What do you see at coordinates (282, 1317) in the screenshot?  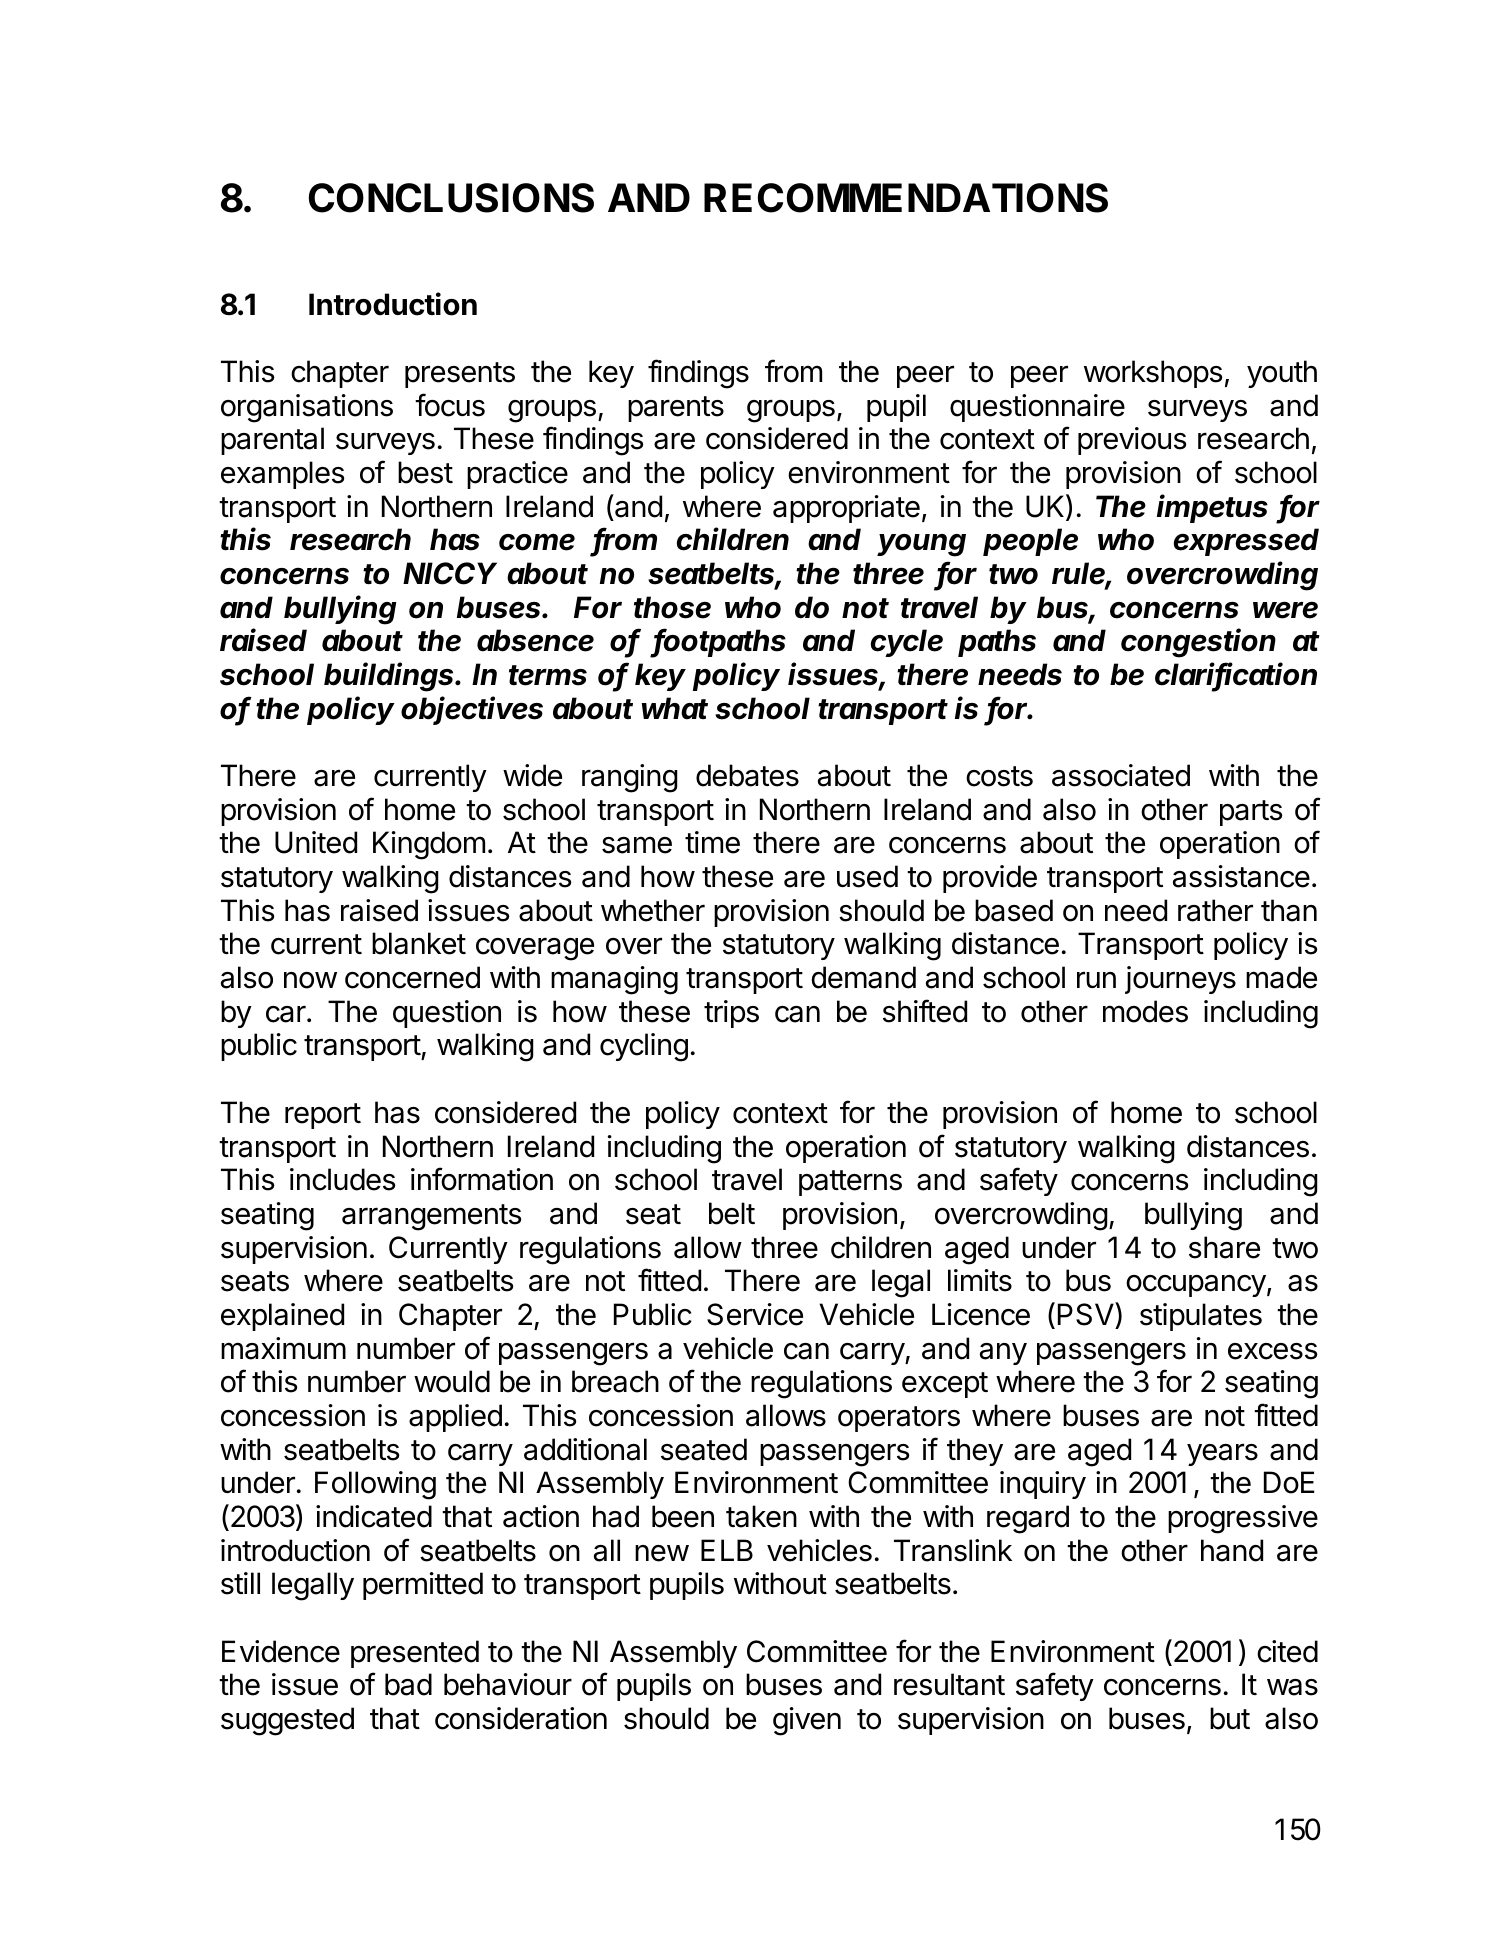 I see `explained` at bounding box center [282, 1317].
